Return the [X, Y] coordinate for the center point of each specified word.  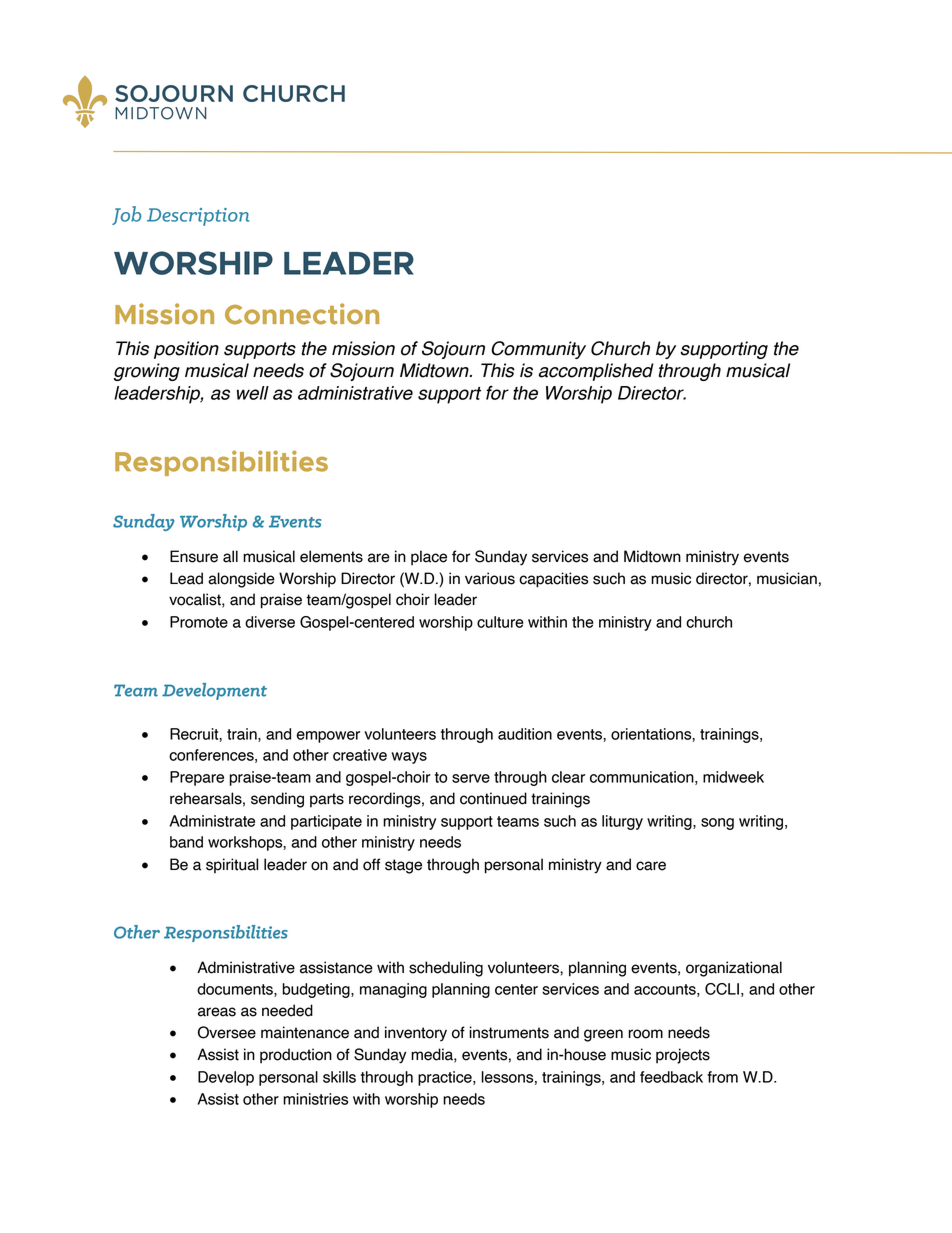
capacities [553, 580]
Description [198, 217]
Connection [302, 314]
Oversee [227, 1032]
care [651, 866]
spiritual [232, 865]
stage [403, 866]
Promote [199, 622]
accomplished [596, 372]
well [253, 393]
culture [500, 622]
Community [538, 350]
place [429, 558]
